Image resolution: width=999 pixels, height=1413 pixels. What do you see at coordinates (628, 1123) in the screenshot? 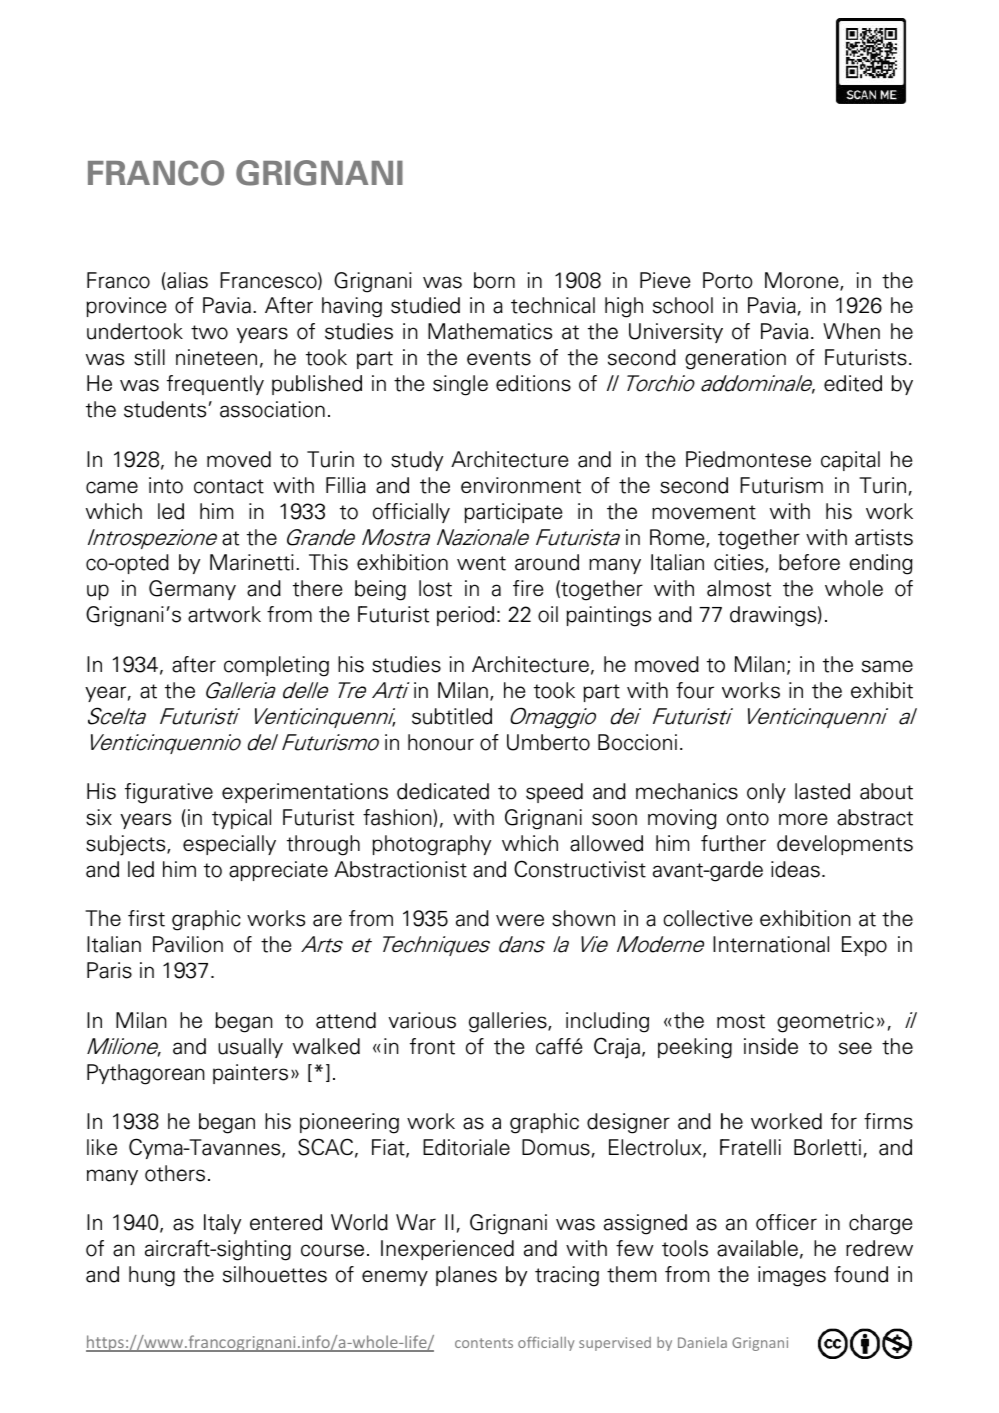
I see `designer` at bounding box center [628, 1123].
